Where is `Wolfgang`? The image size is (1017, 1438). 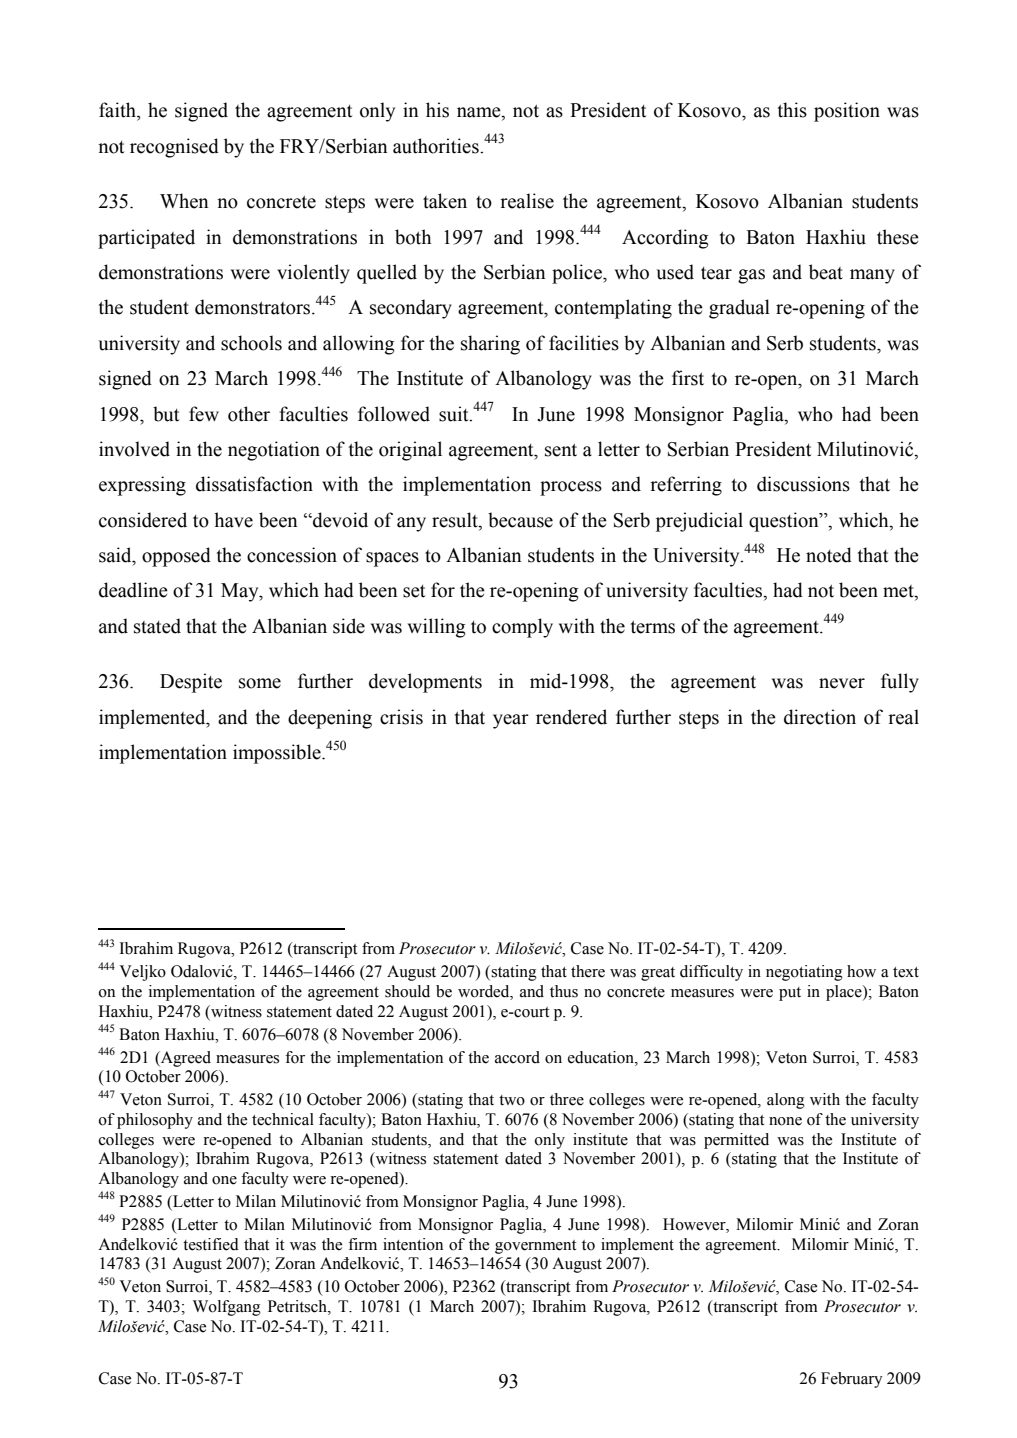 Wolfgang is located at coordinates (227, 1308).
